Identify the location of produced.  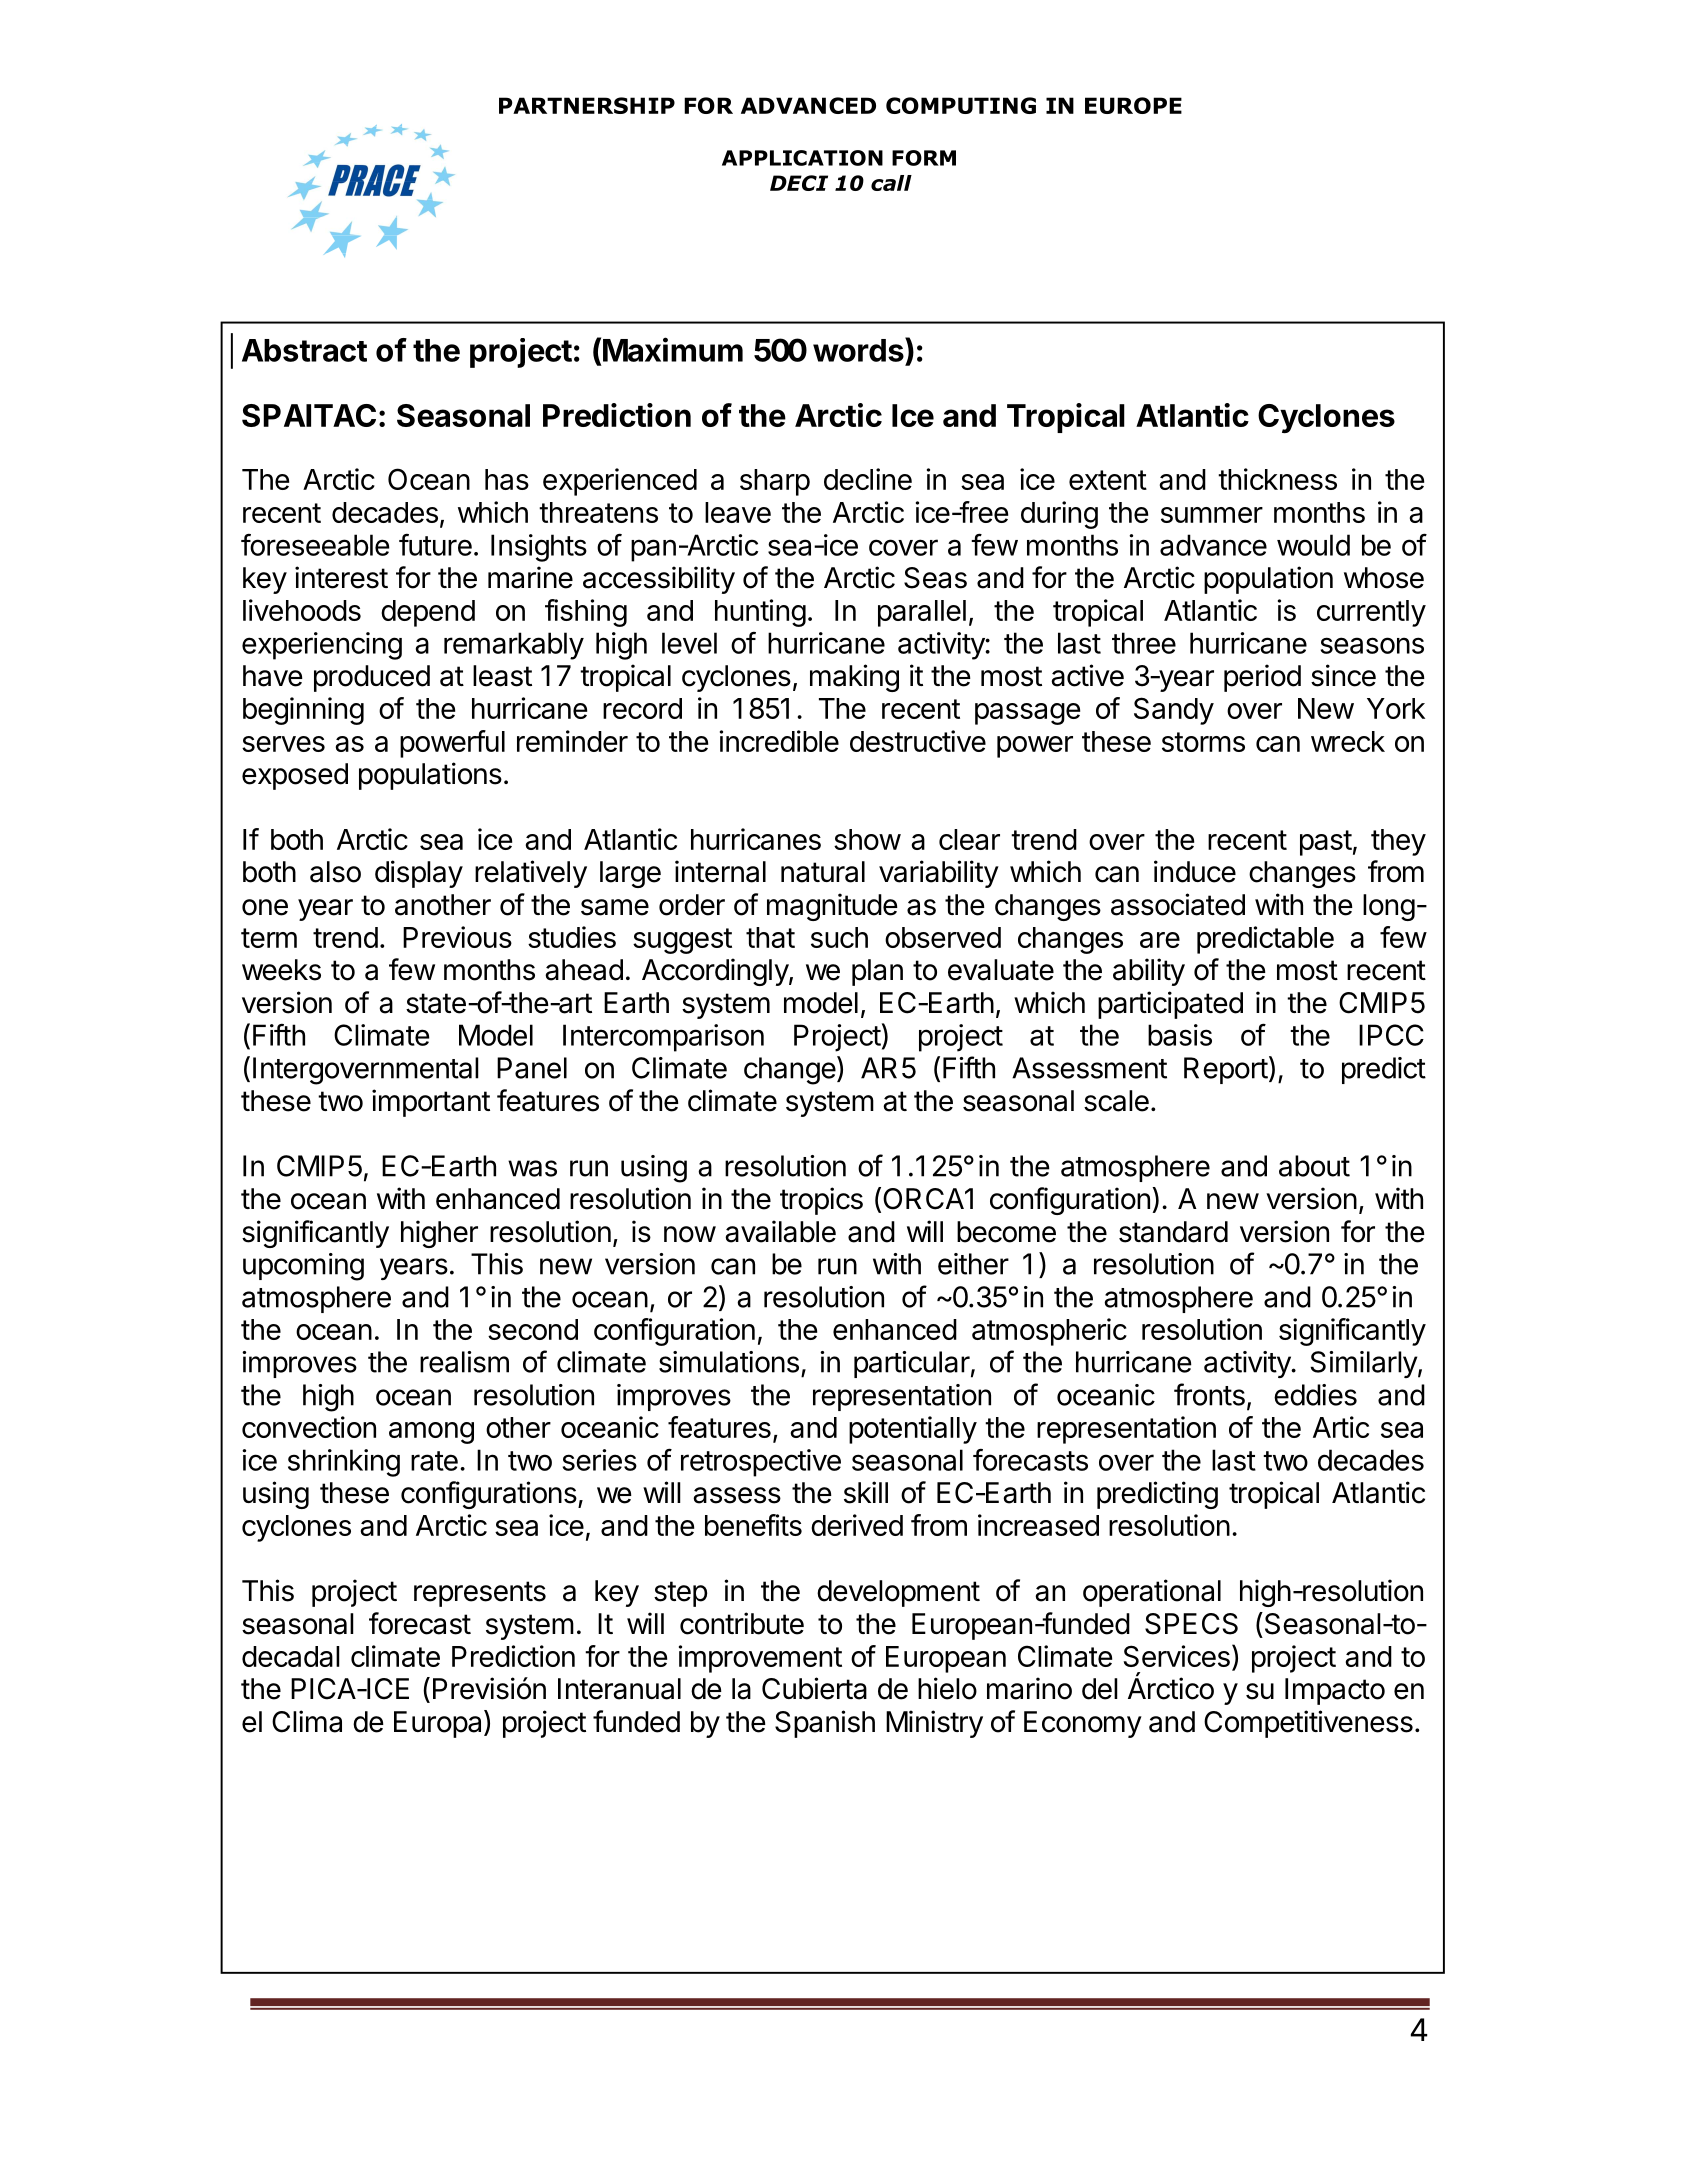
(372, 678).
